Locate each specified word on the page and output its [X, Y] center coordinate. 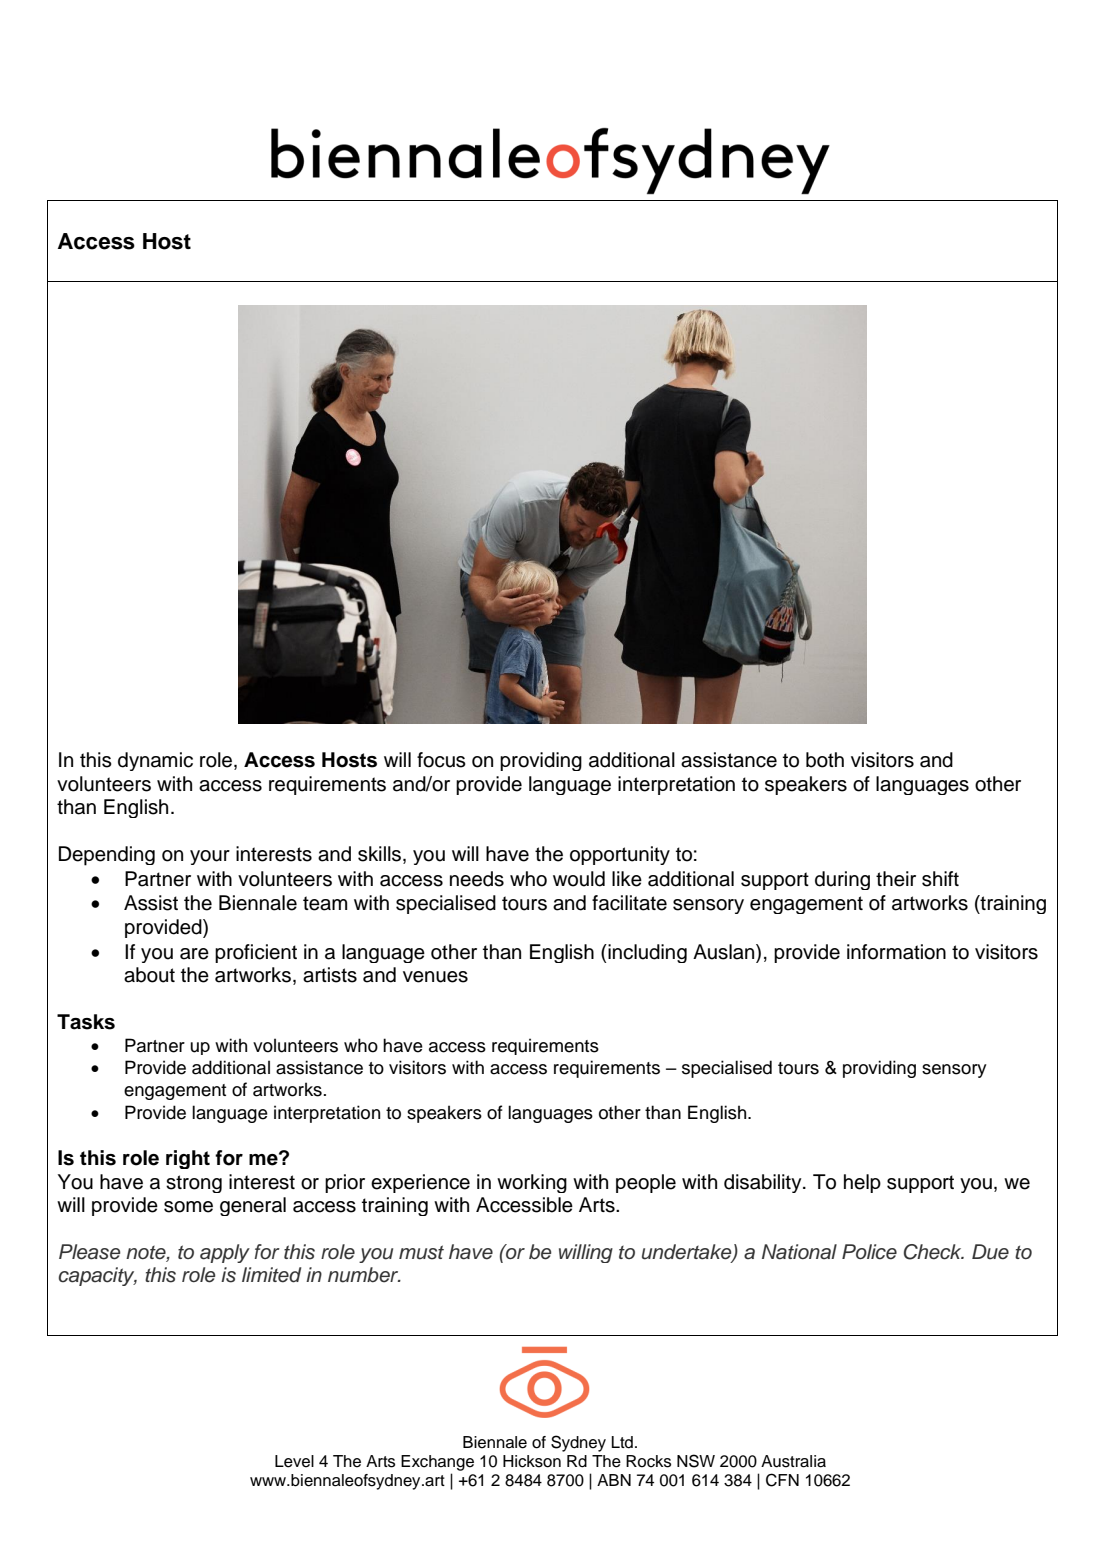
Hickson [532, 1461]
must [421, 1252]
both [825, 760]
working [532, 1183]
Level [294, 1461]
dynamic [155, 761]
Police [869, 1252]
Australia [793, 1461]
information [896, 952]
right [188, 1159]
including [646, 953]
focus [441, 760]
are [194, 954]
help [862, 1183]
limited [271, 1275]
